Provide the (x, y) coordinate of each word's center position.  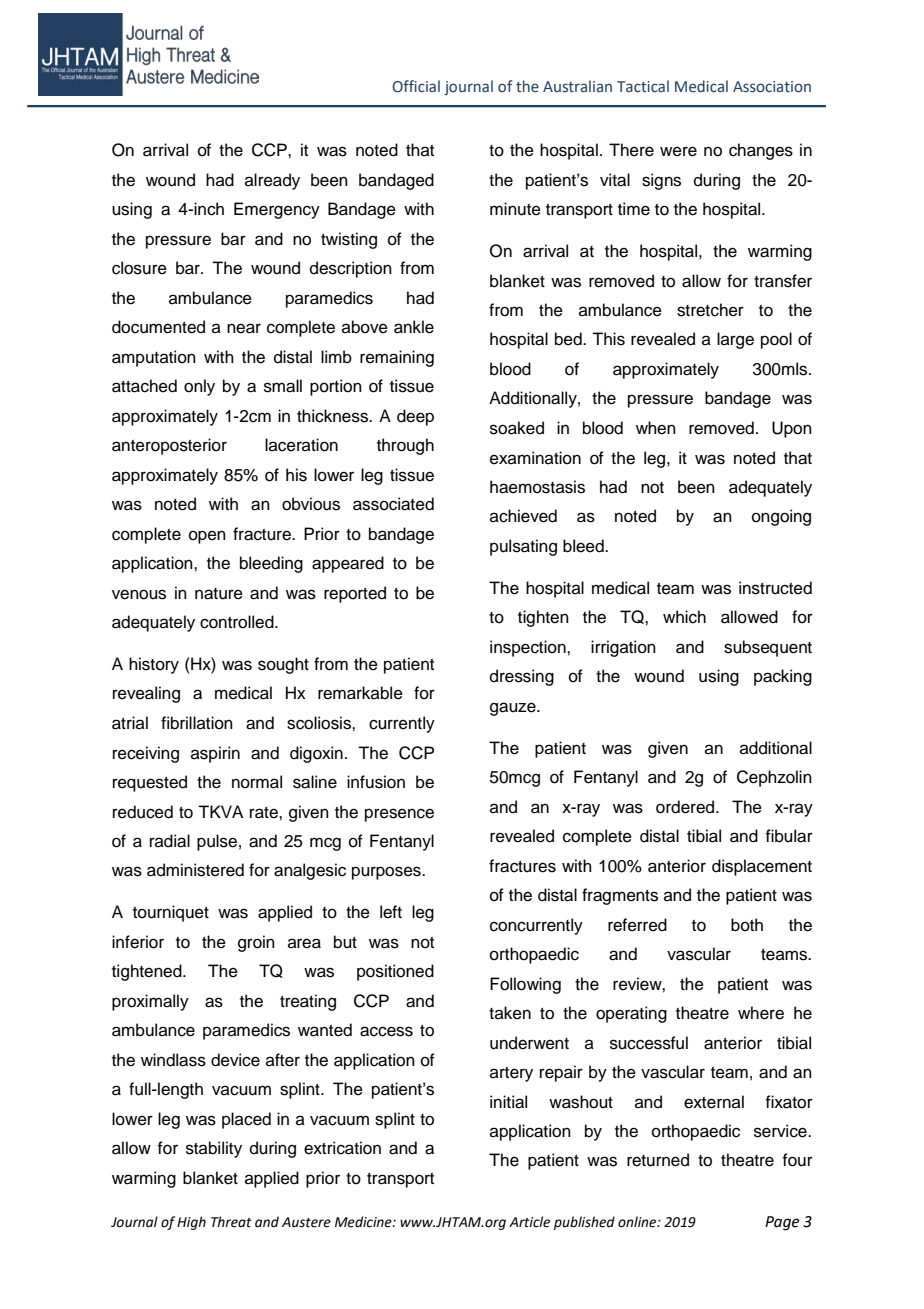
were (678, 151)
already (272, 181)
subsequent (768, 648)
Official (416, 86)
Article (529, 1222)
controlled (238, 622)
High (191, 1223)
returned (658, 1160)
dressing (522, 677)
